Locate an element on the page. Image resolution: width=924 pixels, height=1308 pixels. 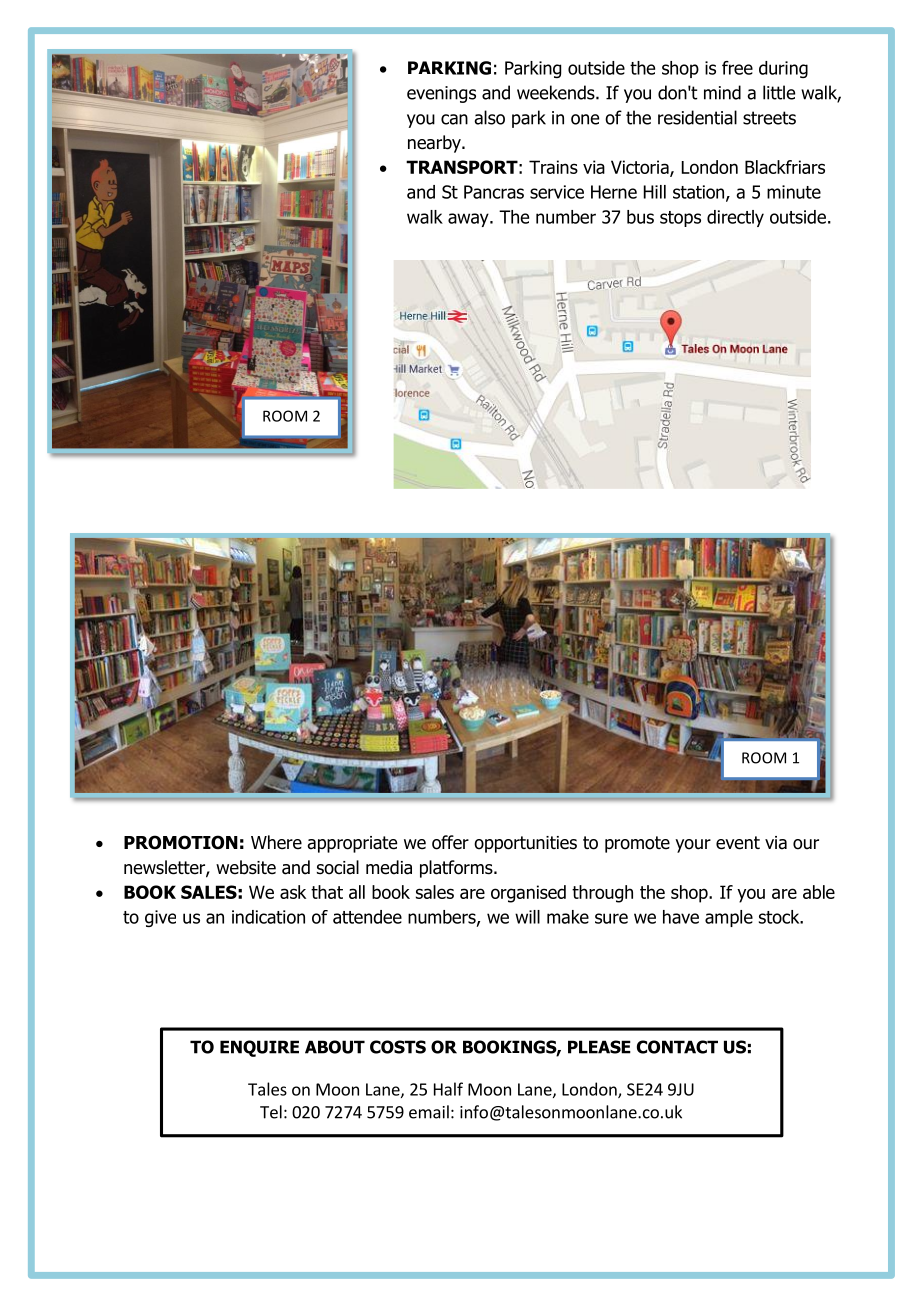
Where is located at coordinates (276, 842).
